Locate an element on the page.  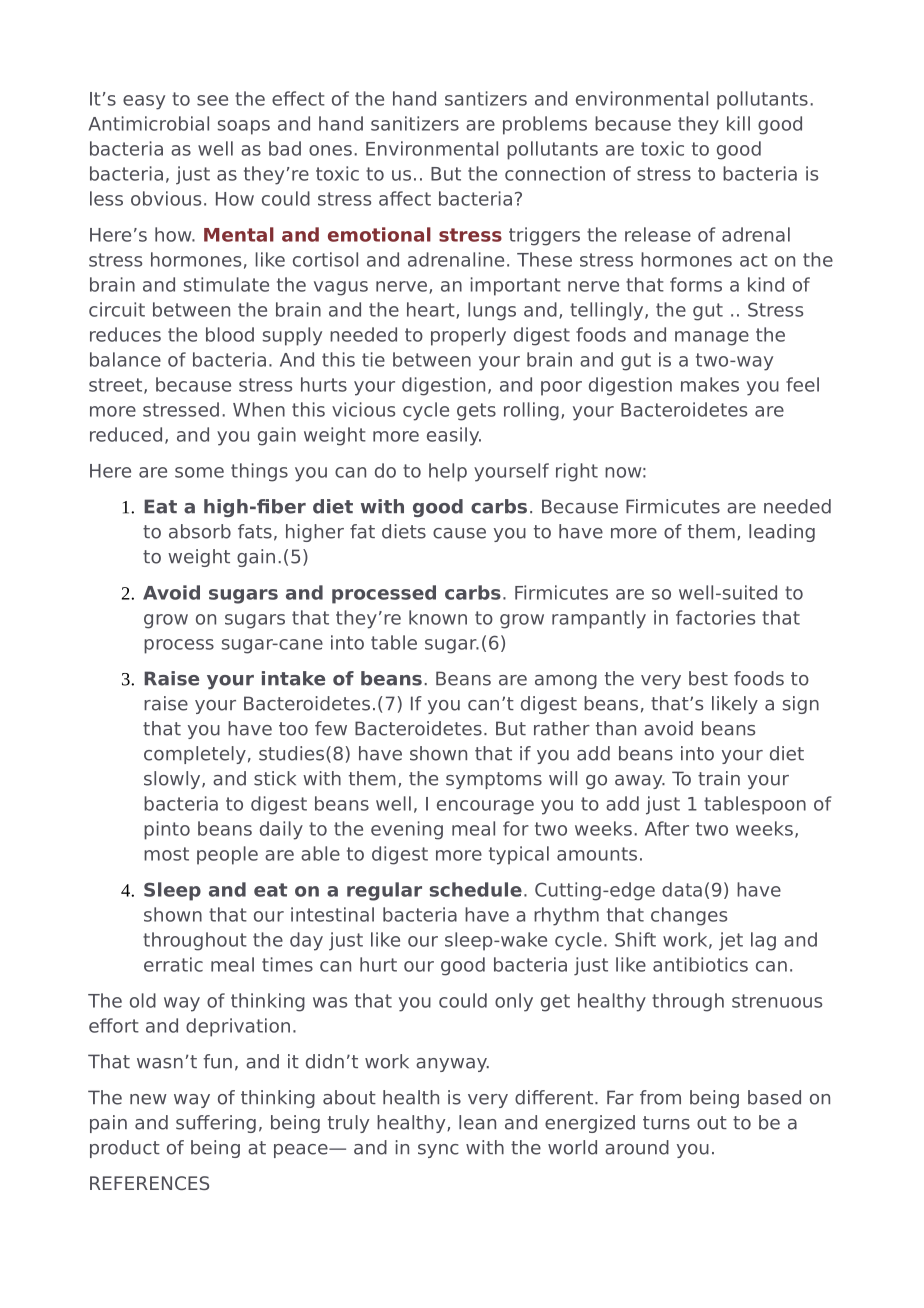
suffering is located at coordinates (216, 1124).
